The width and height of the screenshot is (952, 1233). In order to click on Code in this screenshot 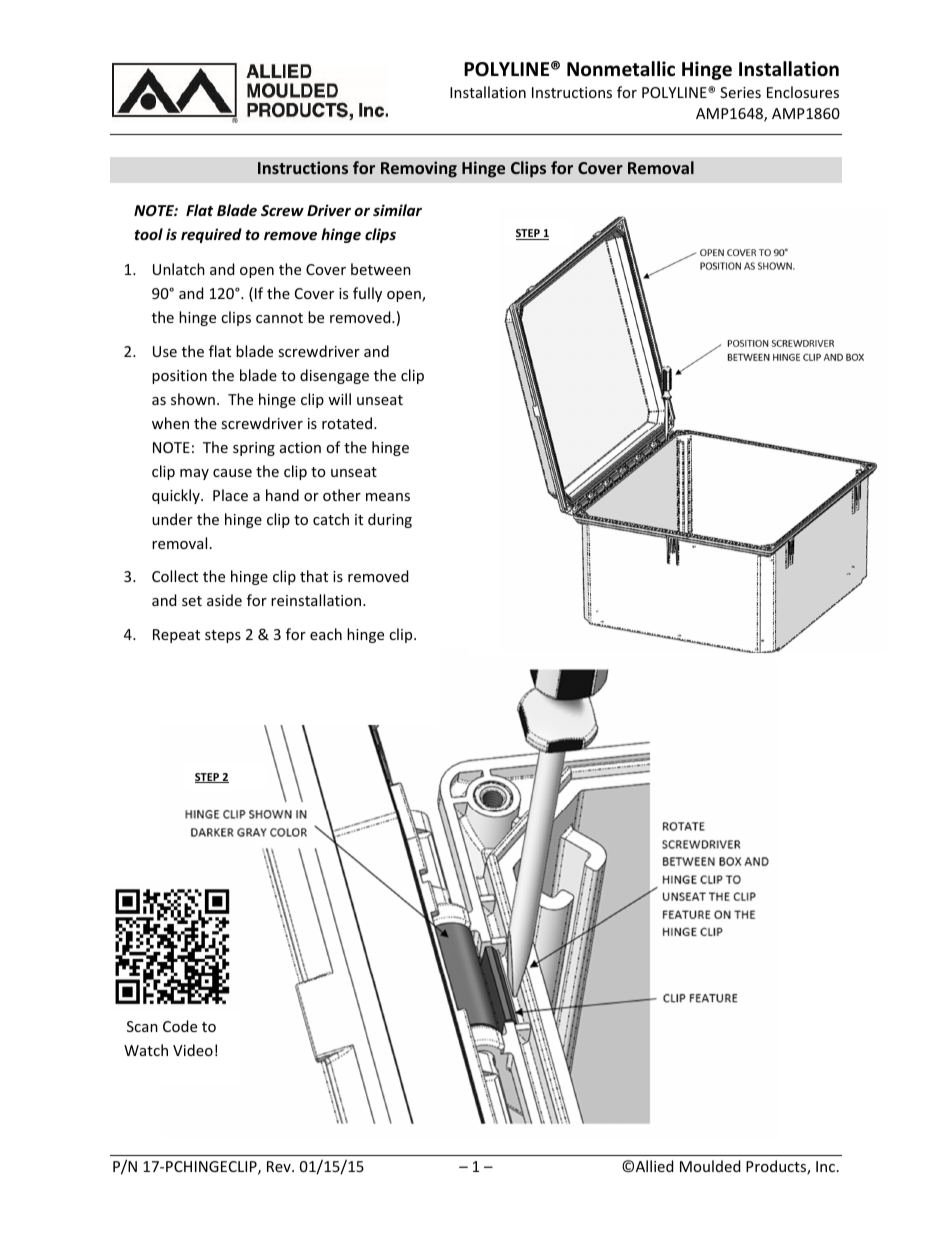, I will do `click(180, 1026)`.
